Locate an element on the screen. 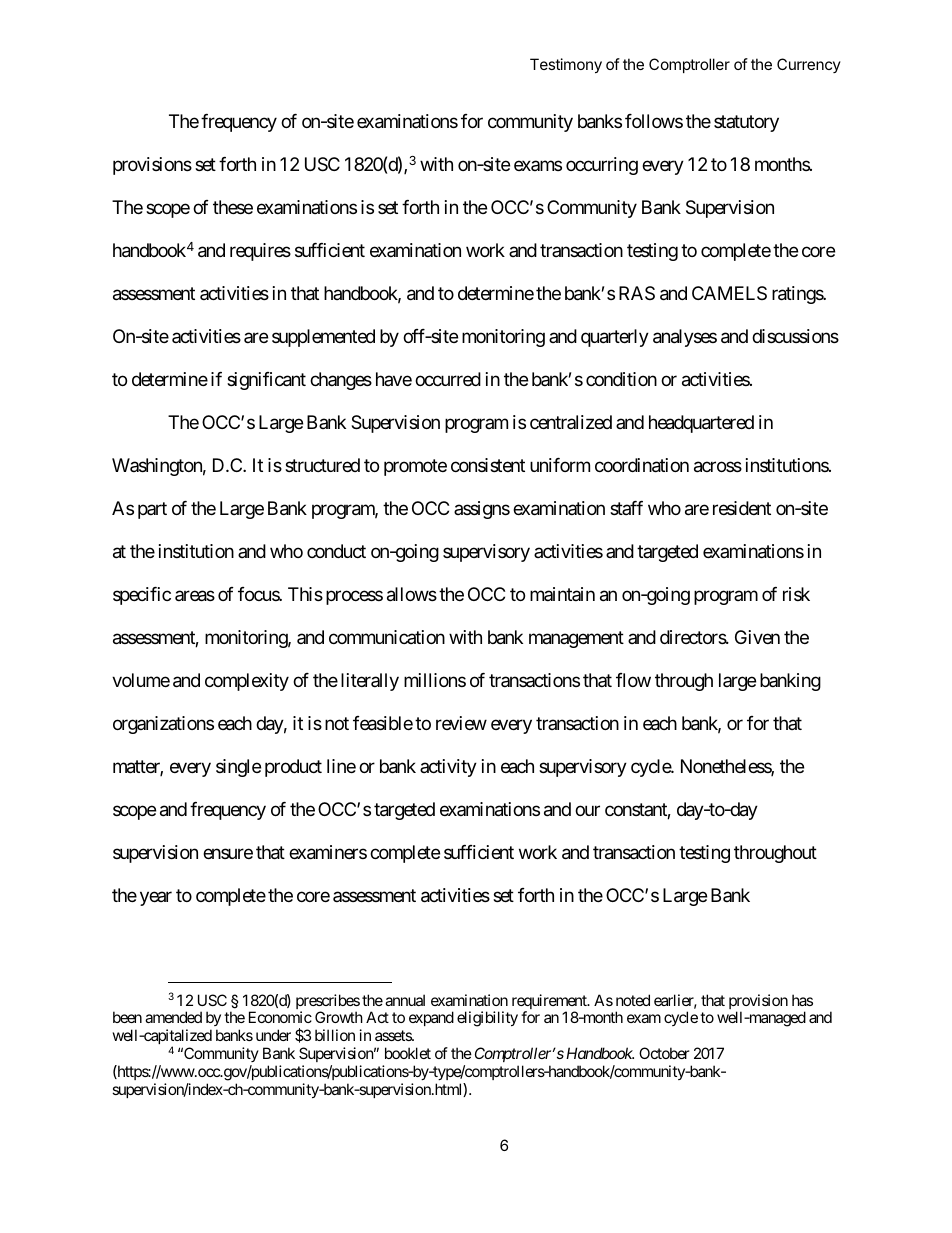 This screenshot has width=952, height=1233. these is located at coordinates (233, 207).
